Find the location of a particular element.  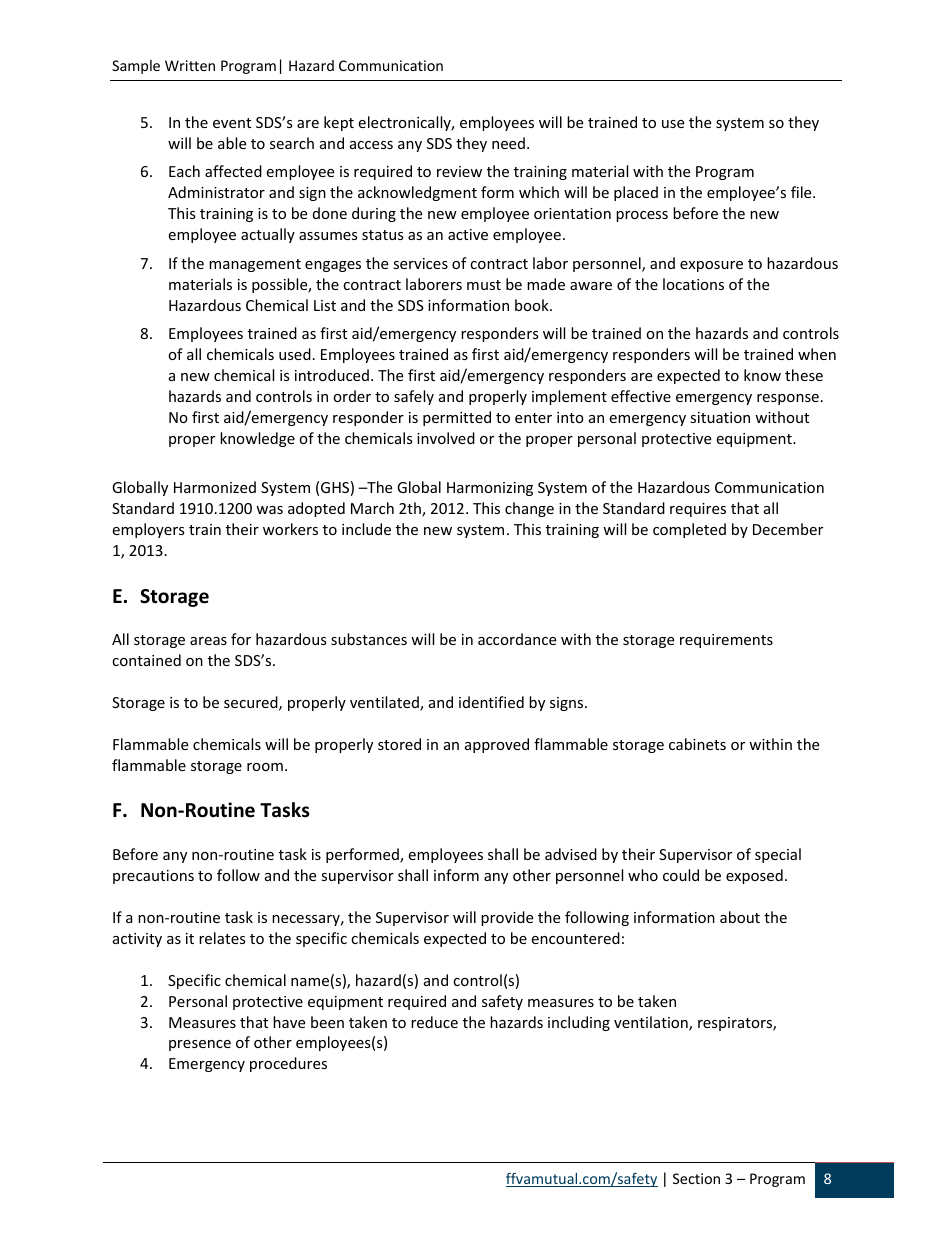

event is located at coordinates (232, 123).
